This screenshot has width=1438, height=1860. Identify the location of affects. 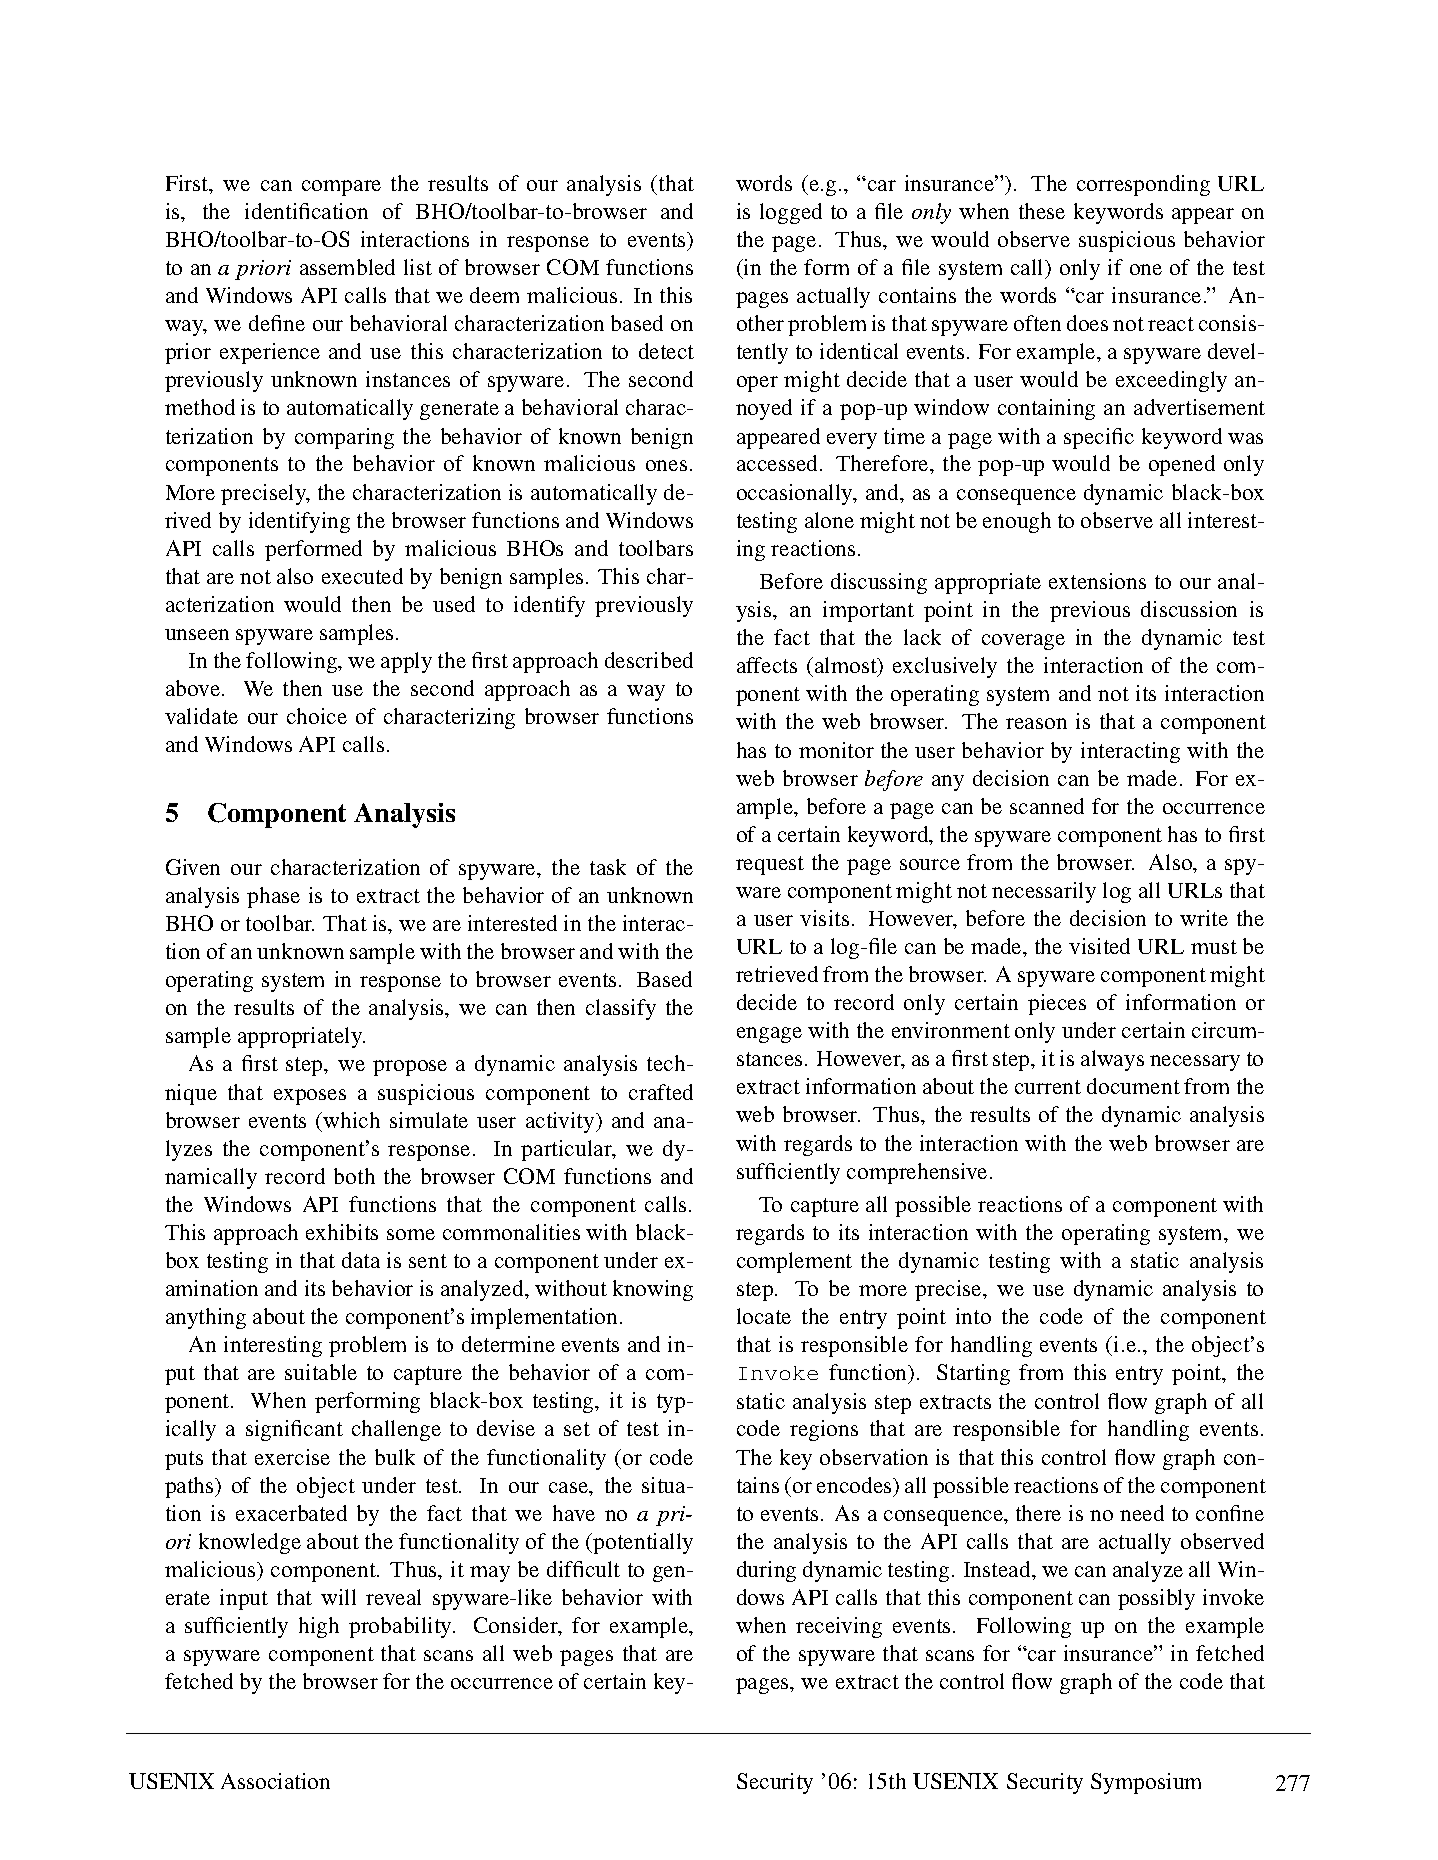
(767, 665).
